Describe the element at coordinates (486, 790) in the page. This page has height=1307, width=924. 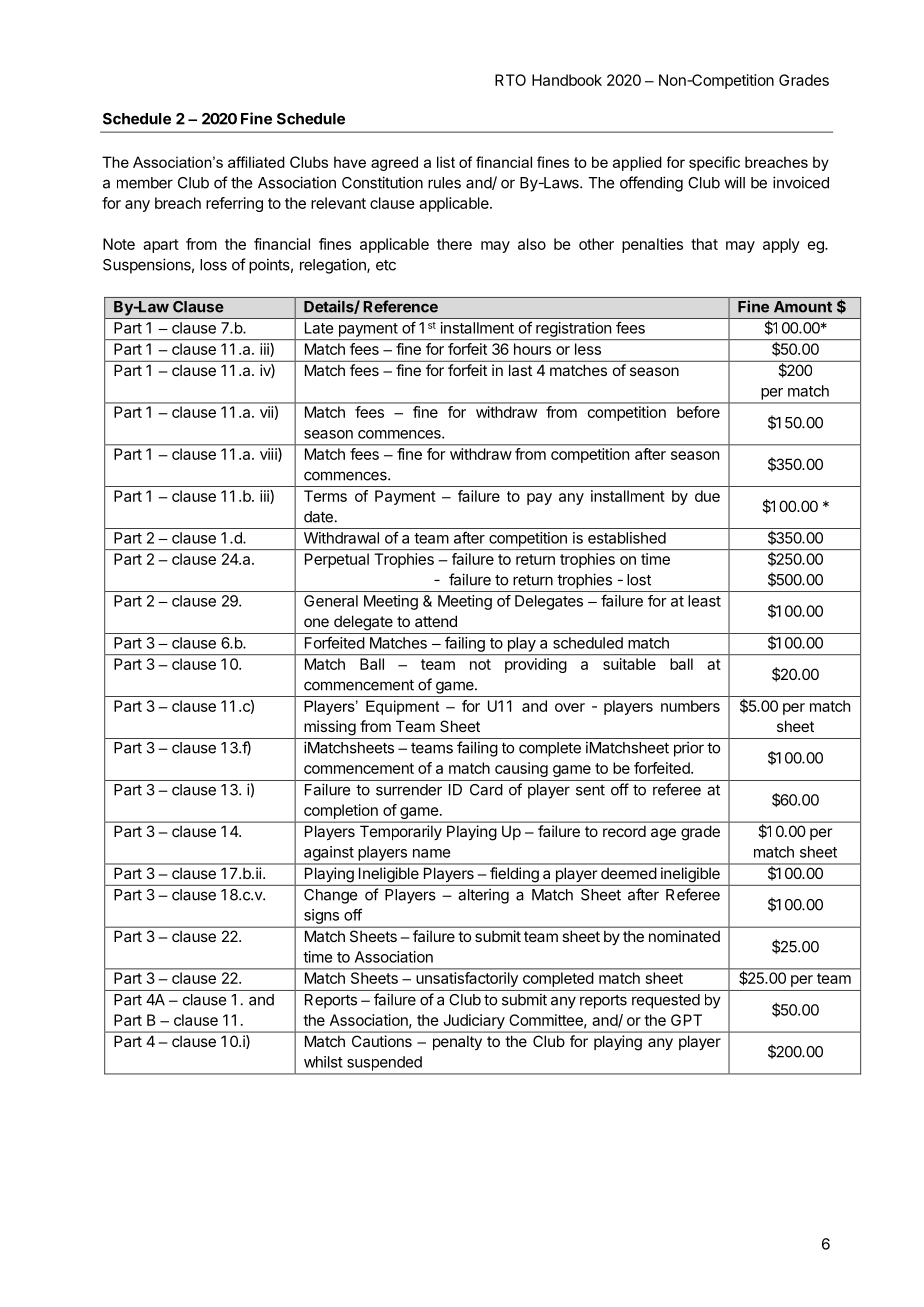
I see `Card` at that location.
